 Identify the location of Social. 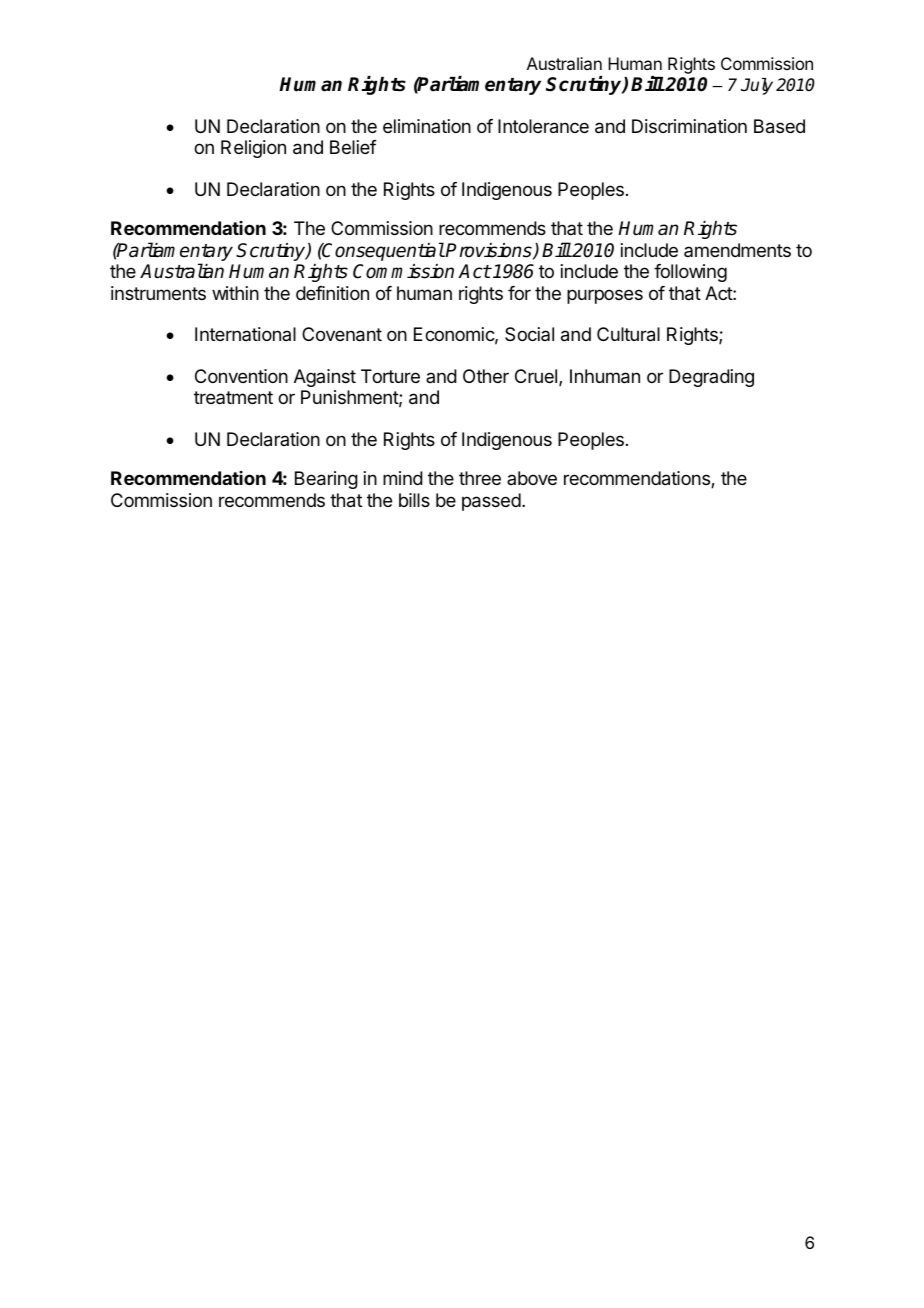
(529, 334).
